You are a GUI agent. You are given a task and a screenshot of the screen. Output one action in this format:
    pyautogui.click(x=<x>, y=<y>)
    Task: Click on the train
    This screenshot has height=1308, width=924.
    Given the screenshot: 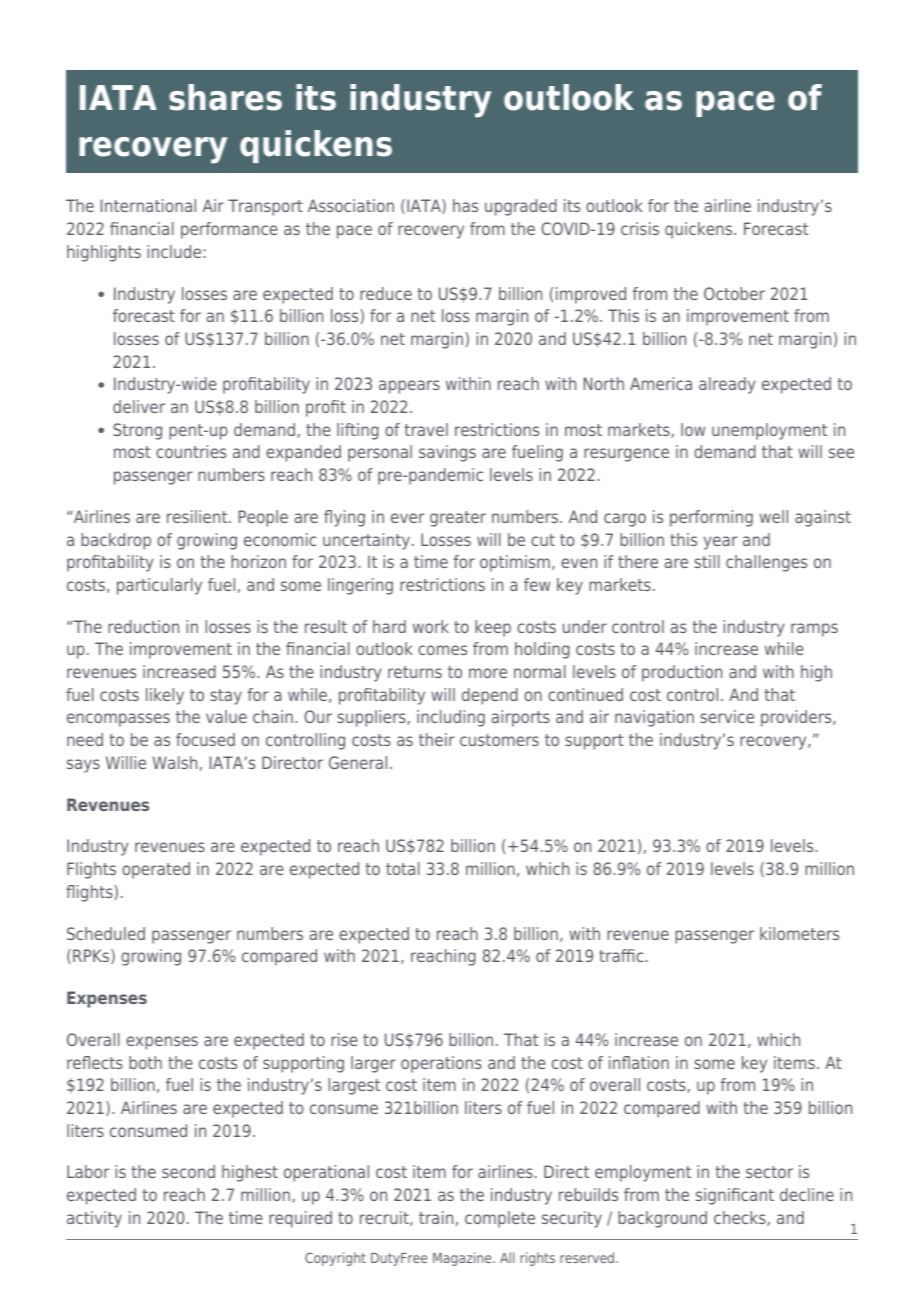 What is the action you would take?
    pyautogui.click(x=436, y=1217)
